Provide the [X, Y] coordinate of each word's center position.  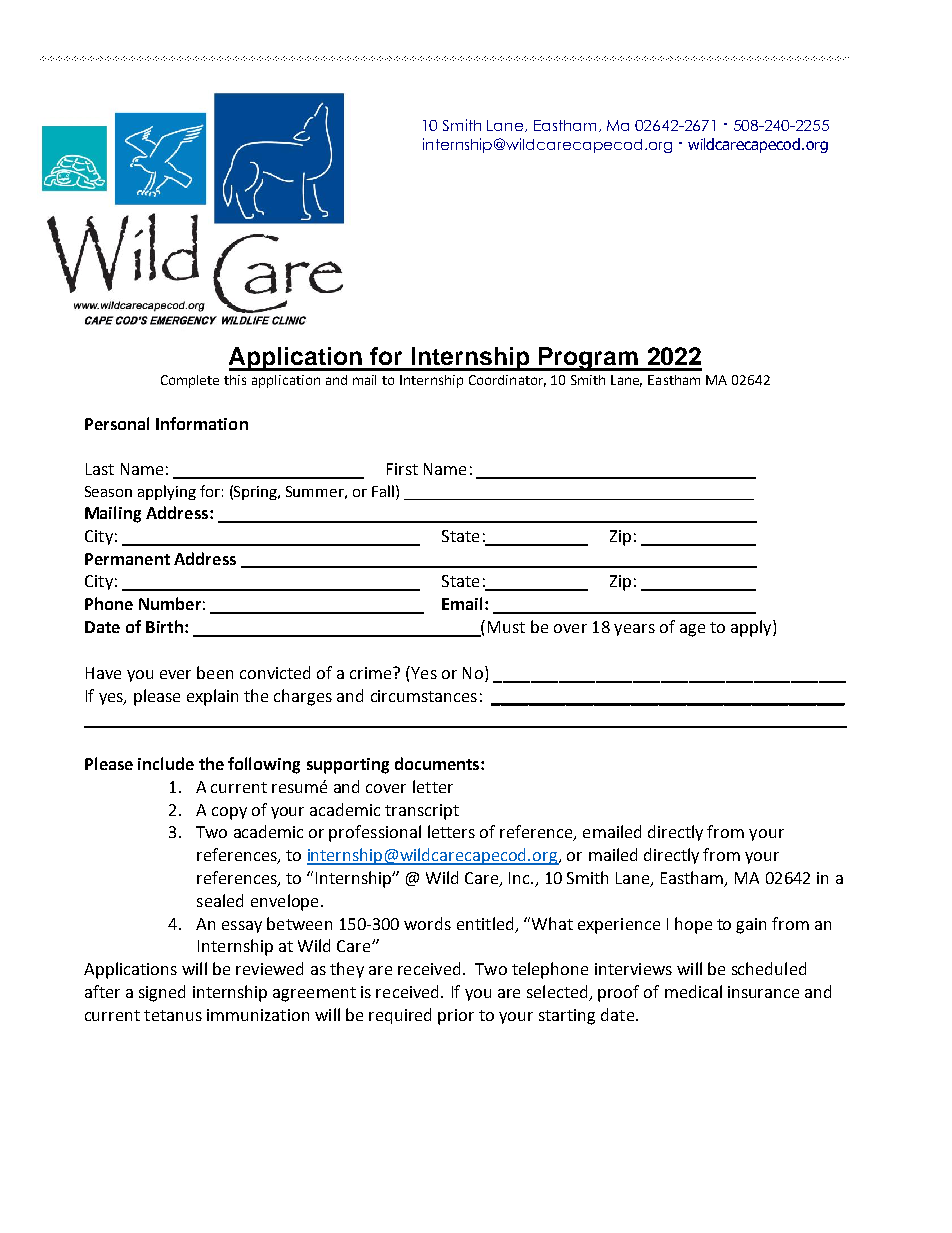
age [692, 630]
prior [456, 1017]
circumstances [424, 696]
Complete [190, 381]
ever [175, 674]
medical [693, 991]
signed [162, 993]
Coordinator [507, 381]
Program [588, 359]
